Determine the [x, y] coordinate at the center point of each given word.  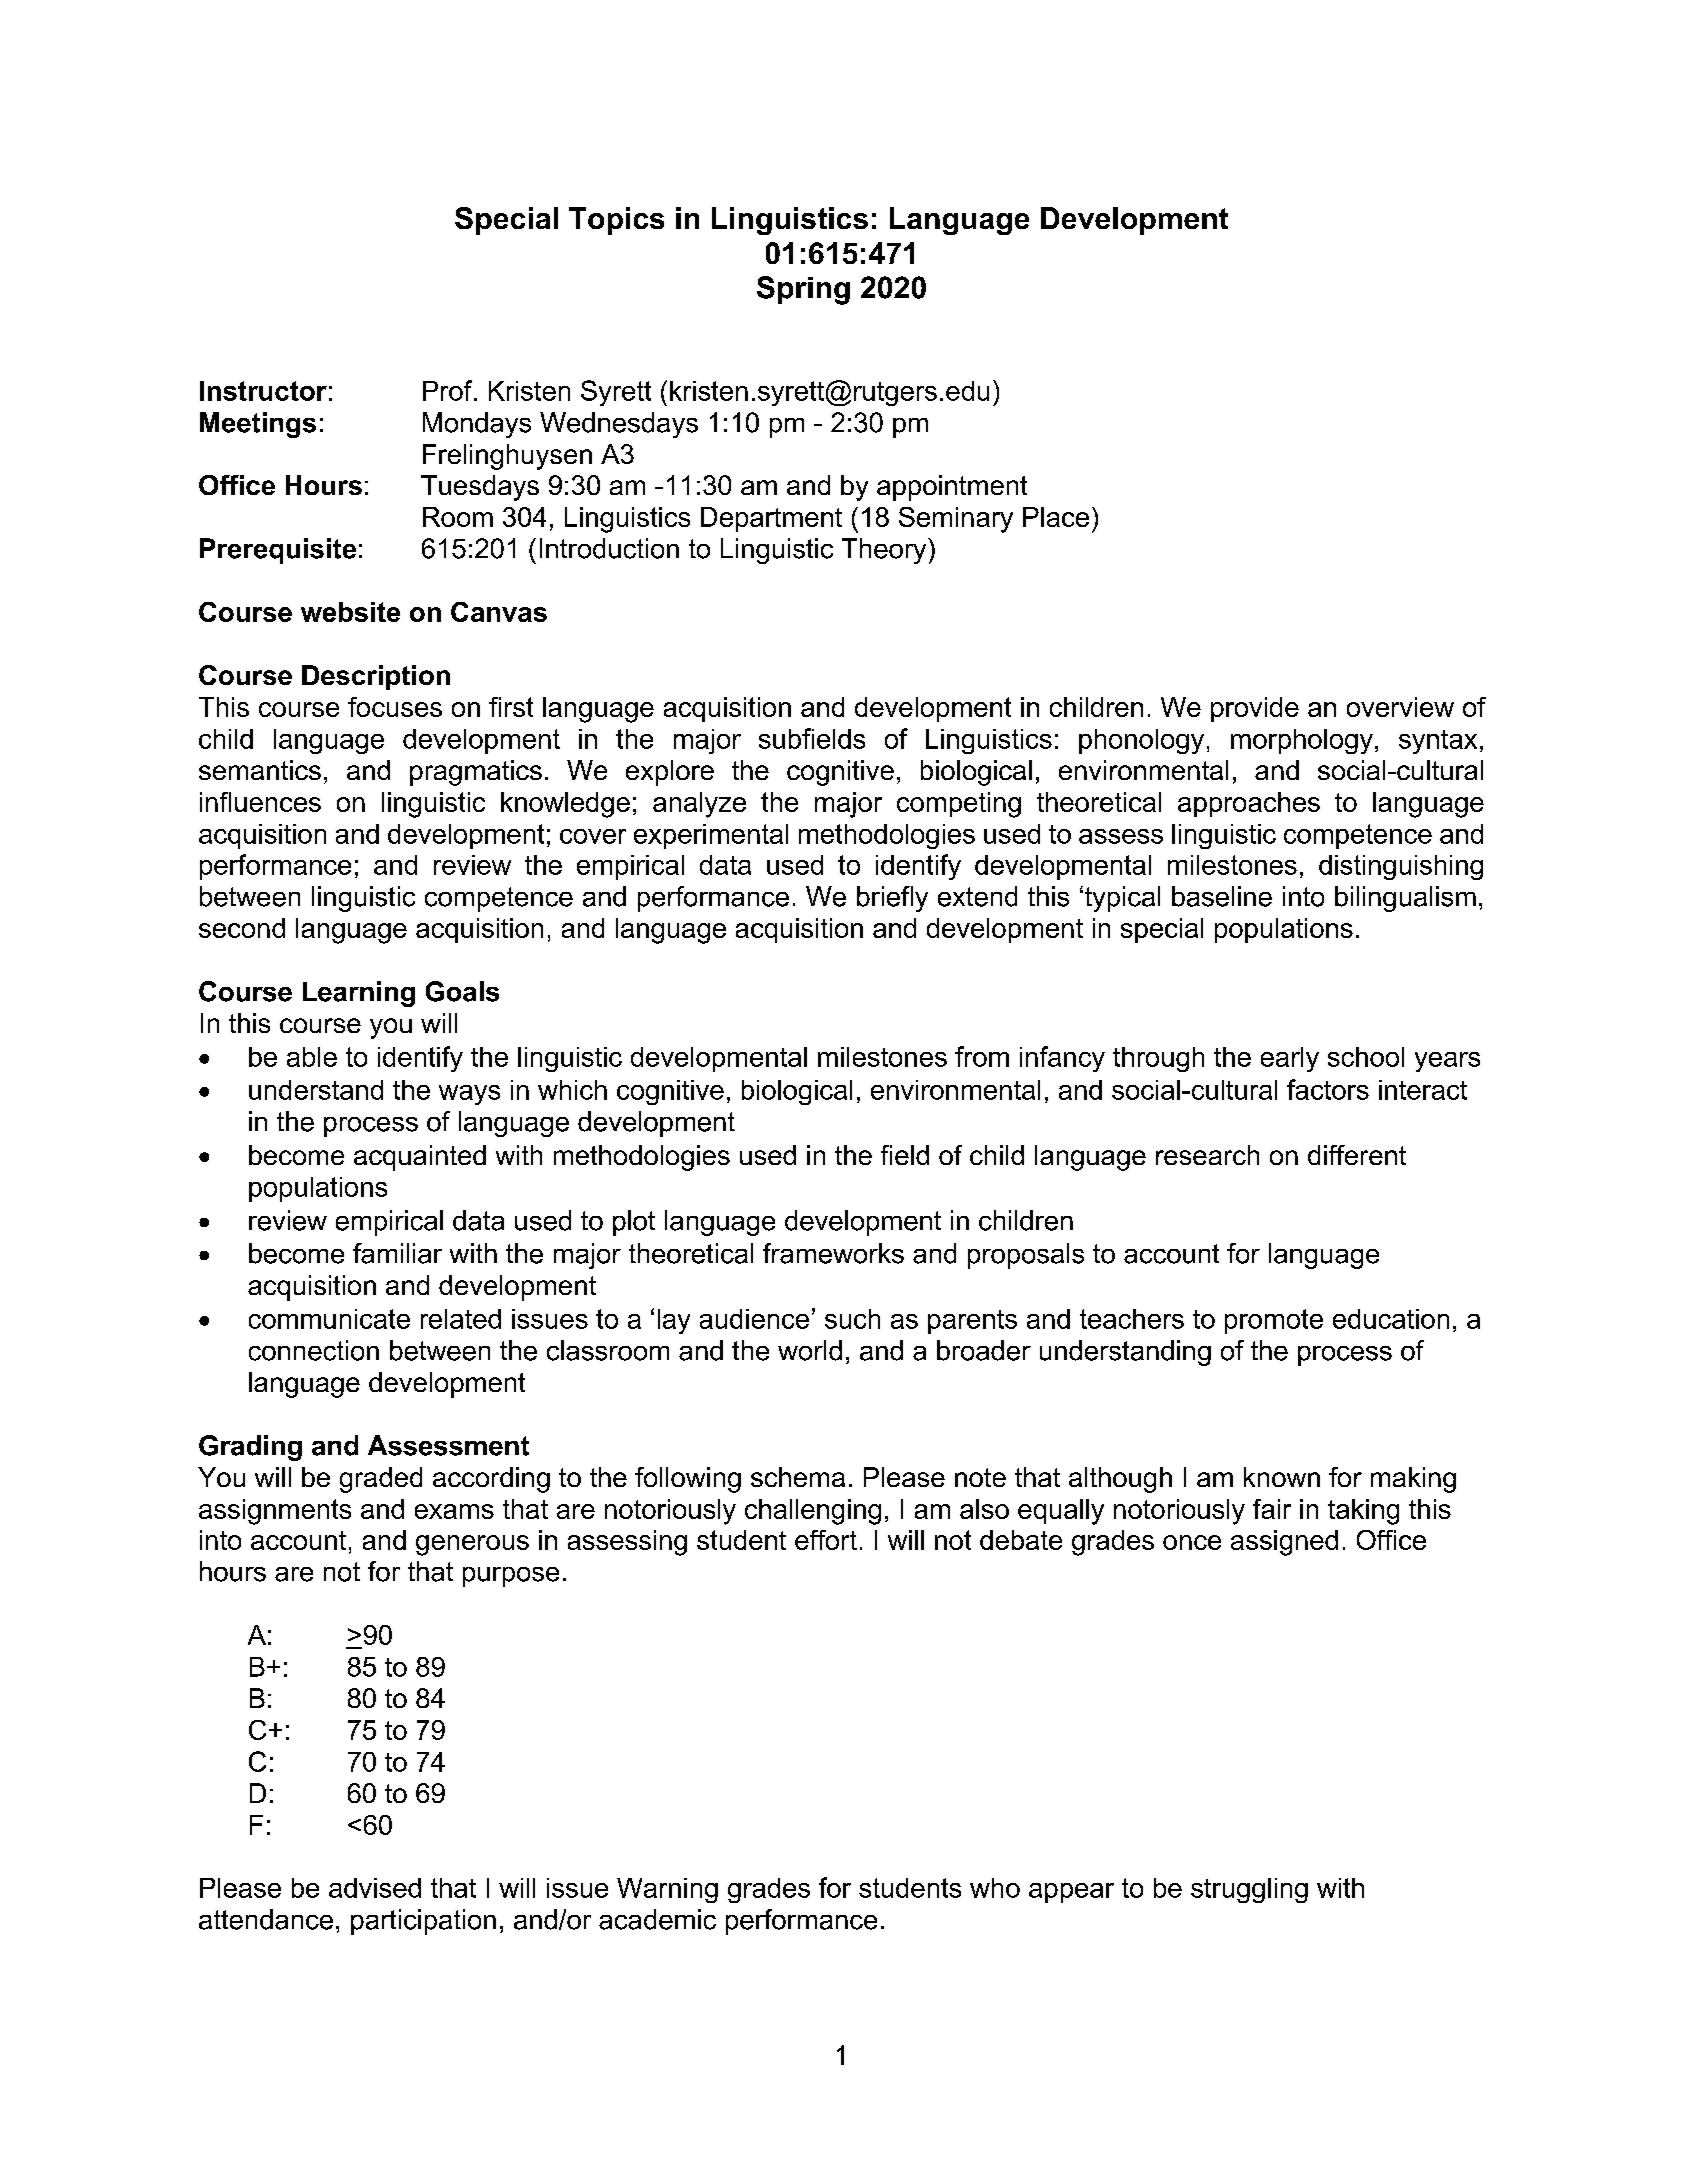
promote [1274, 1321]
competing [959, 805]
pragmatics [476, 773]
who [995, 1888]
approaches [1249, 804]
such [852, 1319]
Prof [449, 390]
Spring [803, 290]
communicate [329, 1319]
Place [1056, 517]
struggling [1249, 1890]
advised [375, 1888]
